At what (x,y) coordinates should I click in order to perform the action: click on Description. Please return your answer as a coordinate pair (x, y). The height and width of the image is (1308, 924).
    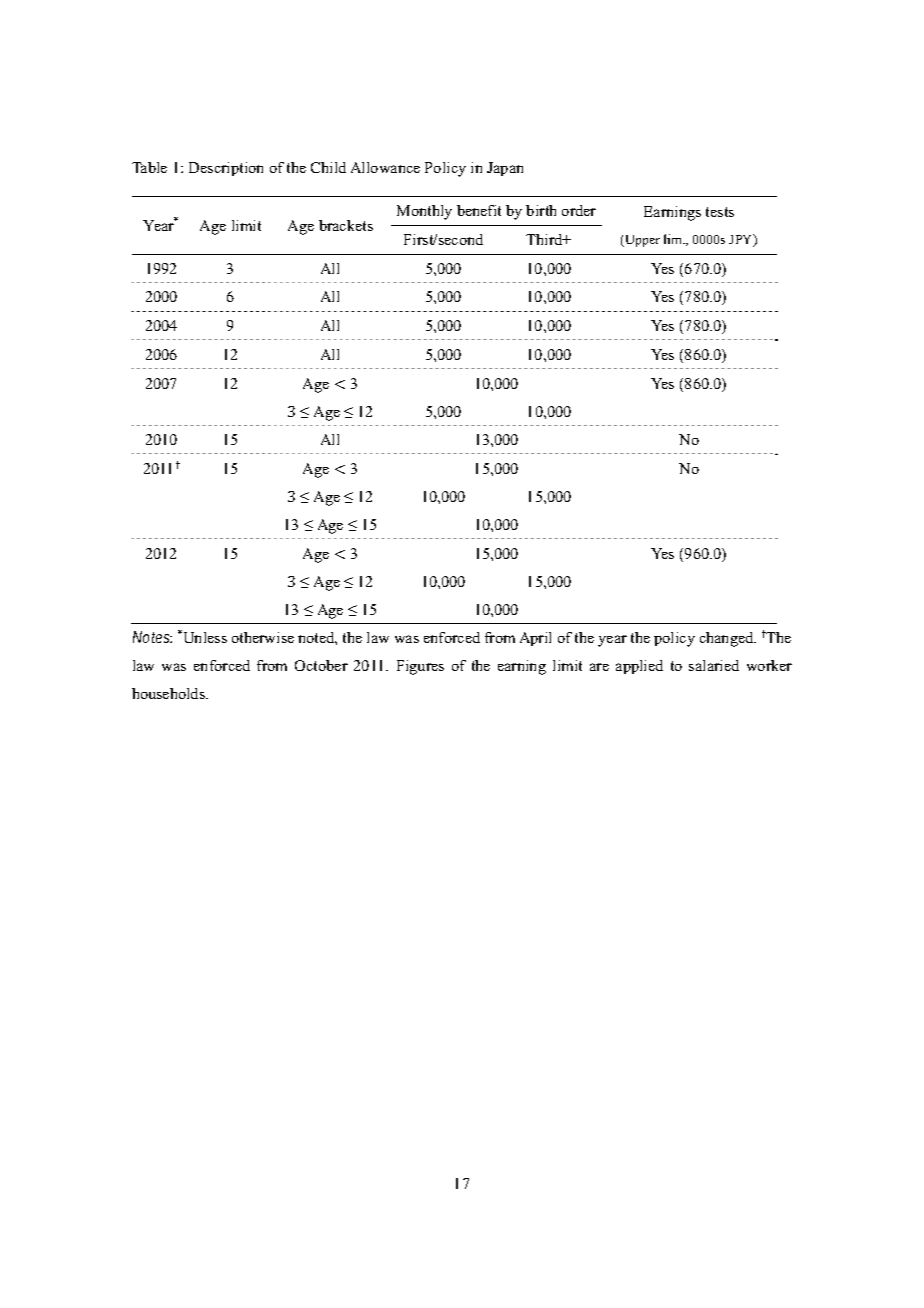
    Looking at the image, I should click on (226, 169).
